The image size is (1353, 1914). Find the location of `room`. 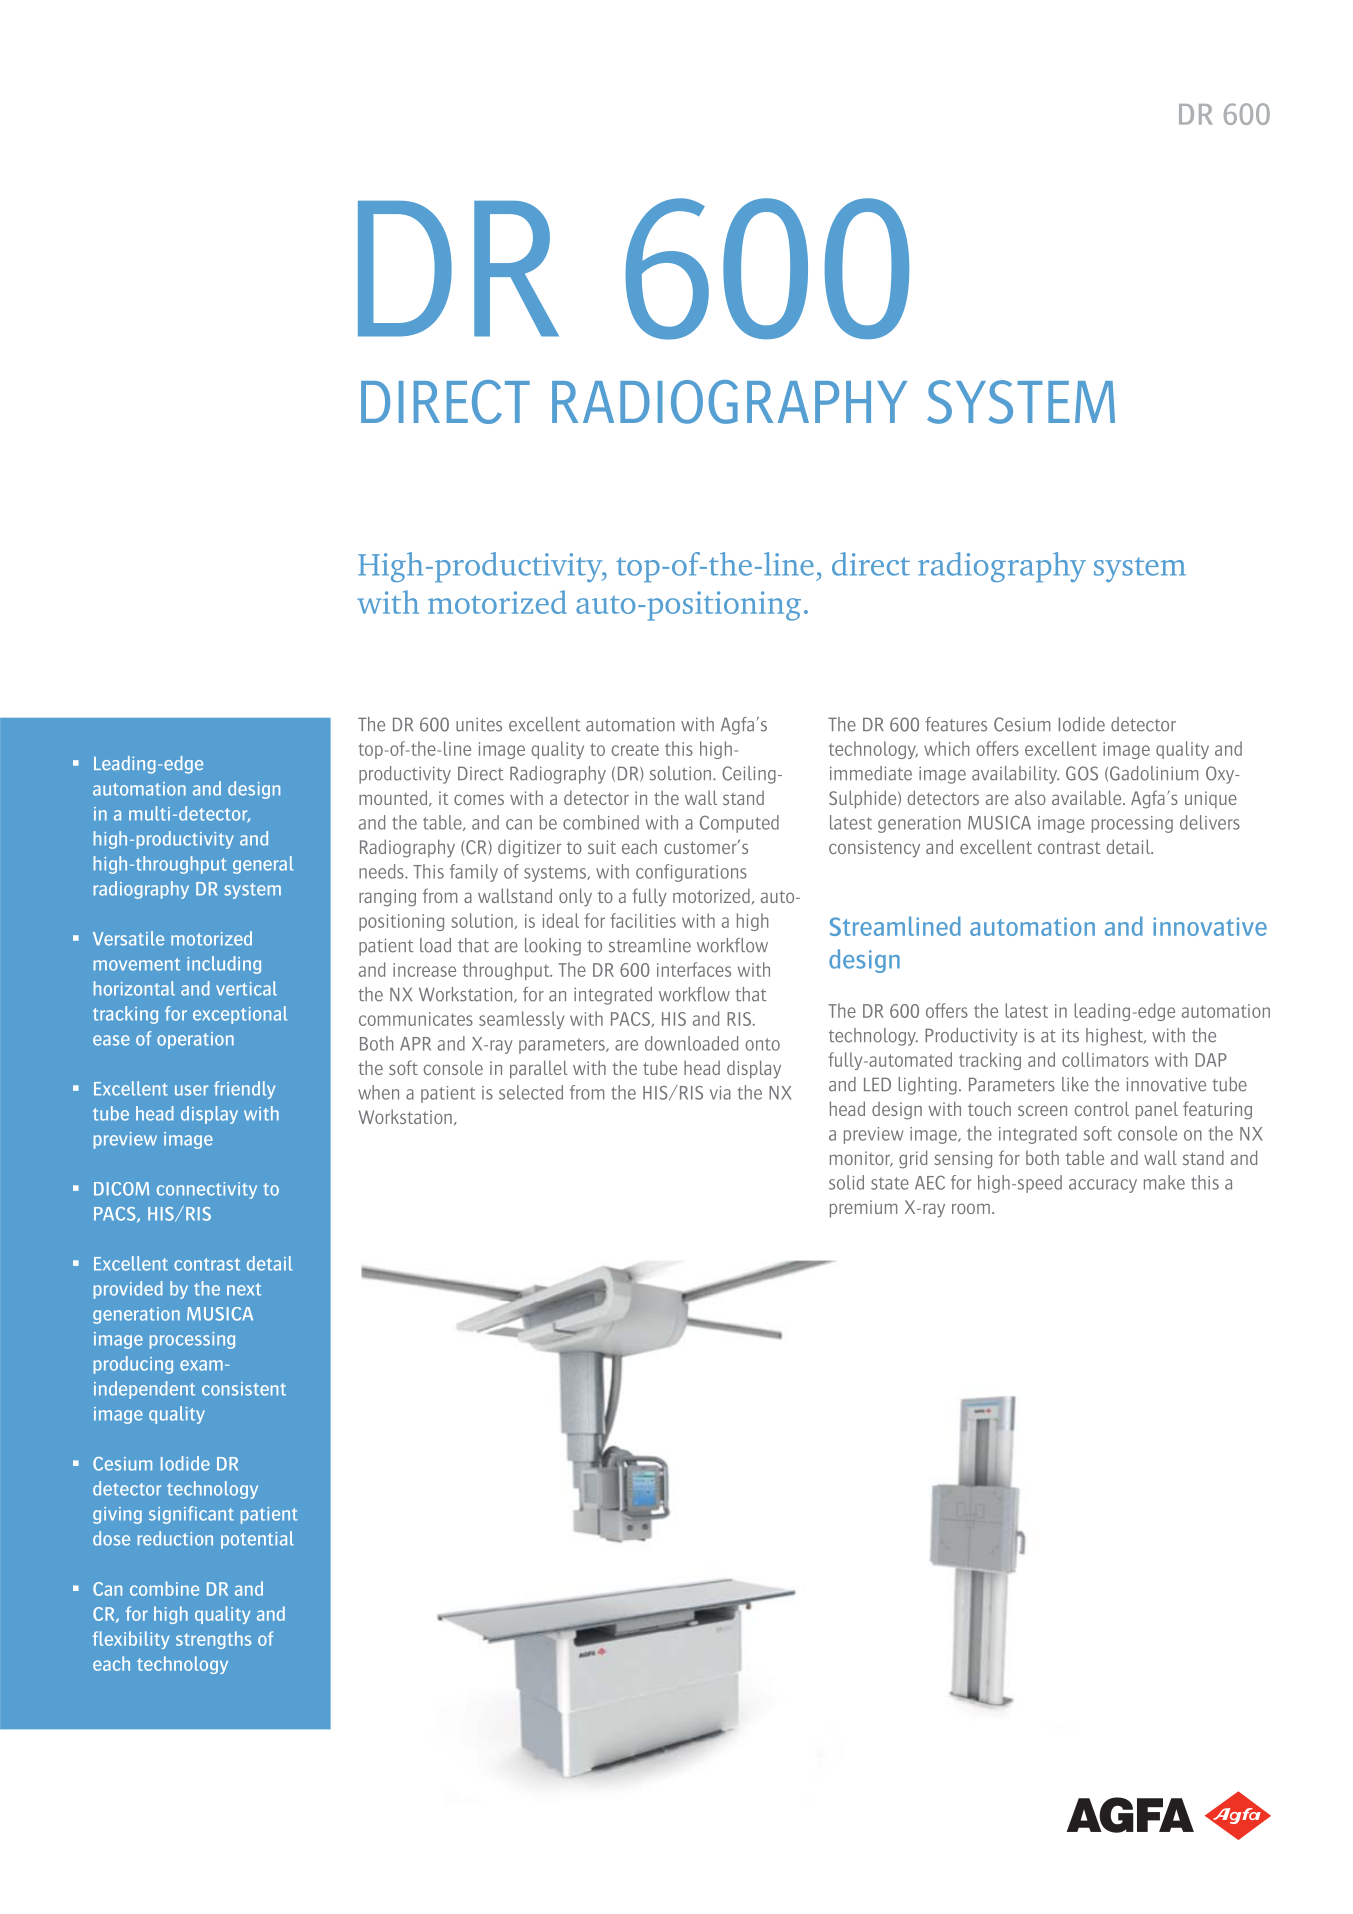

room is located at coordinates (971, 1208).
